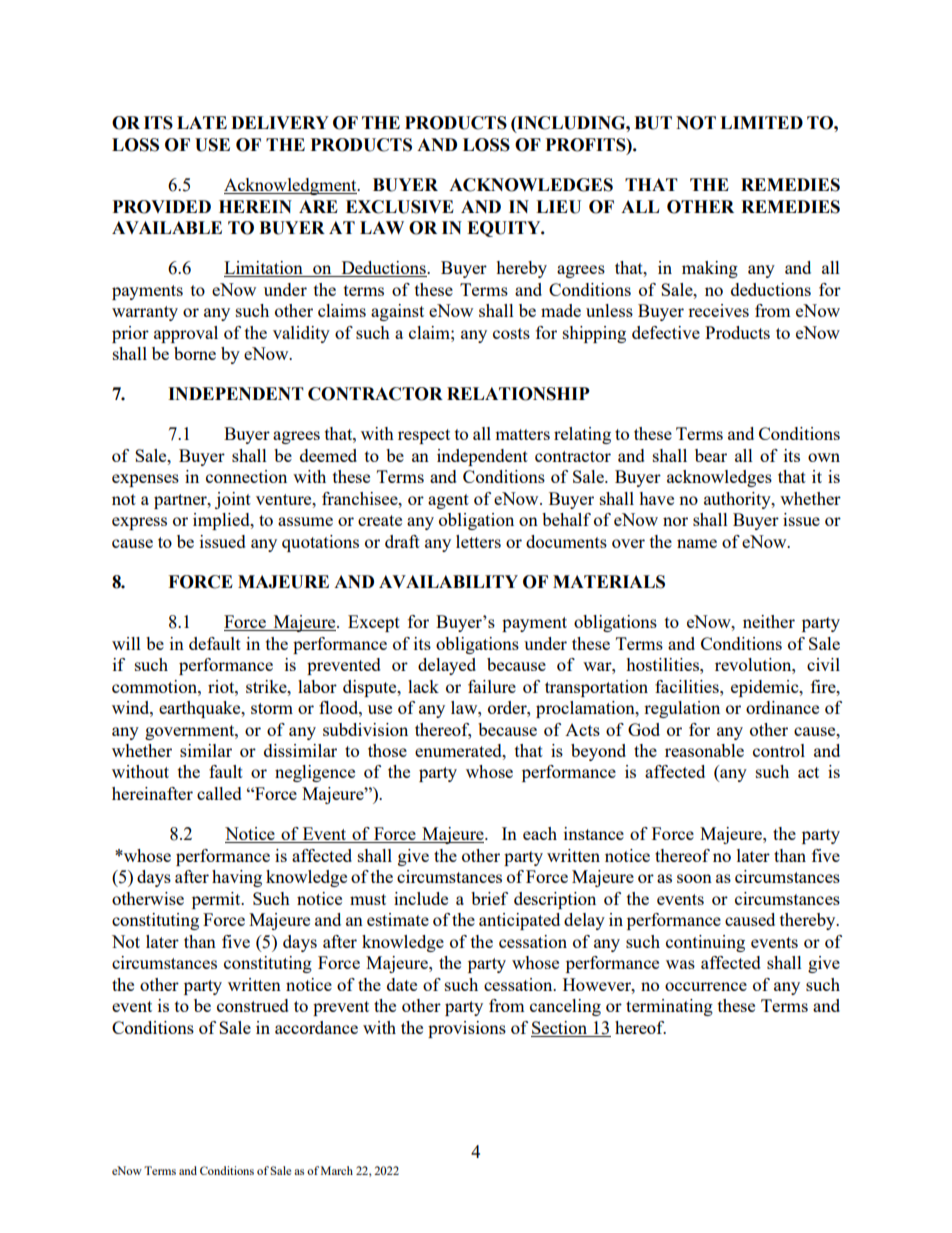 The image size is (952, 1233). I want to click on LIMITED, so click(761, 122).
